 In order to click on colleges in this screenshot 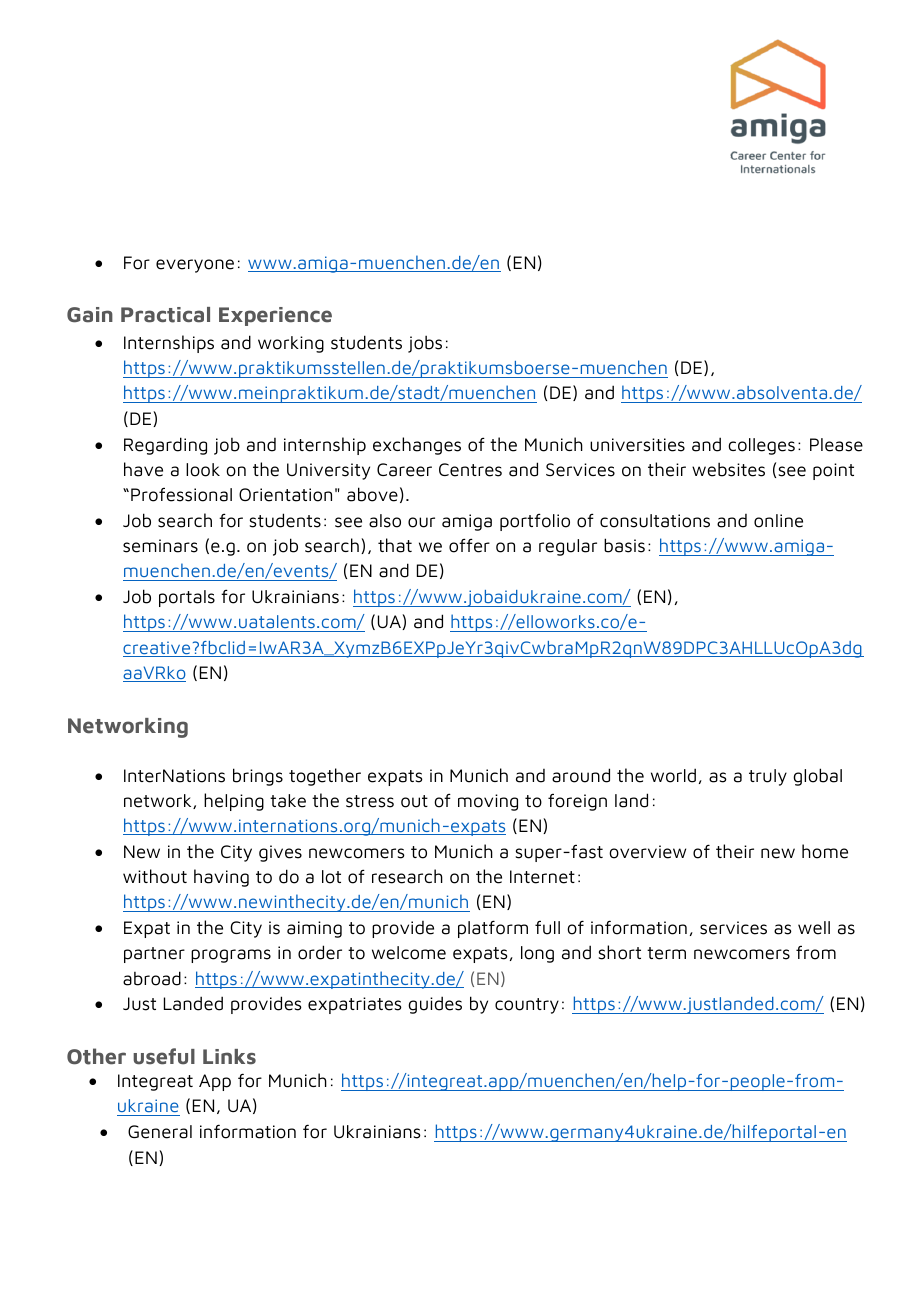, I will do `click(761, 446)`.
